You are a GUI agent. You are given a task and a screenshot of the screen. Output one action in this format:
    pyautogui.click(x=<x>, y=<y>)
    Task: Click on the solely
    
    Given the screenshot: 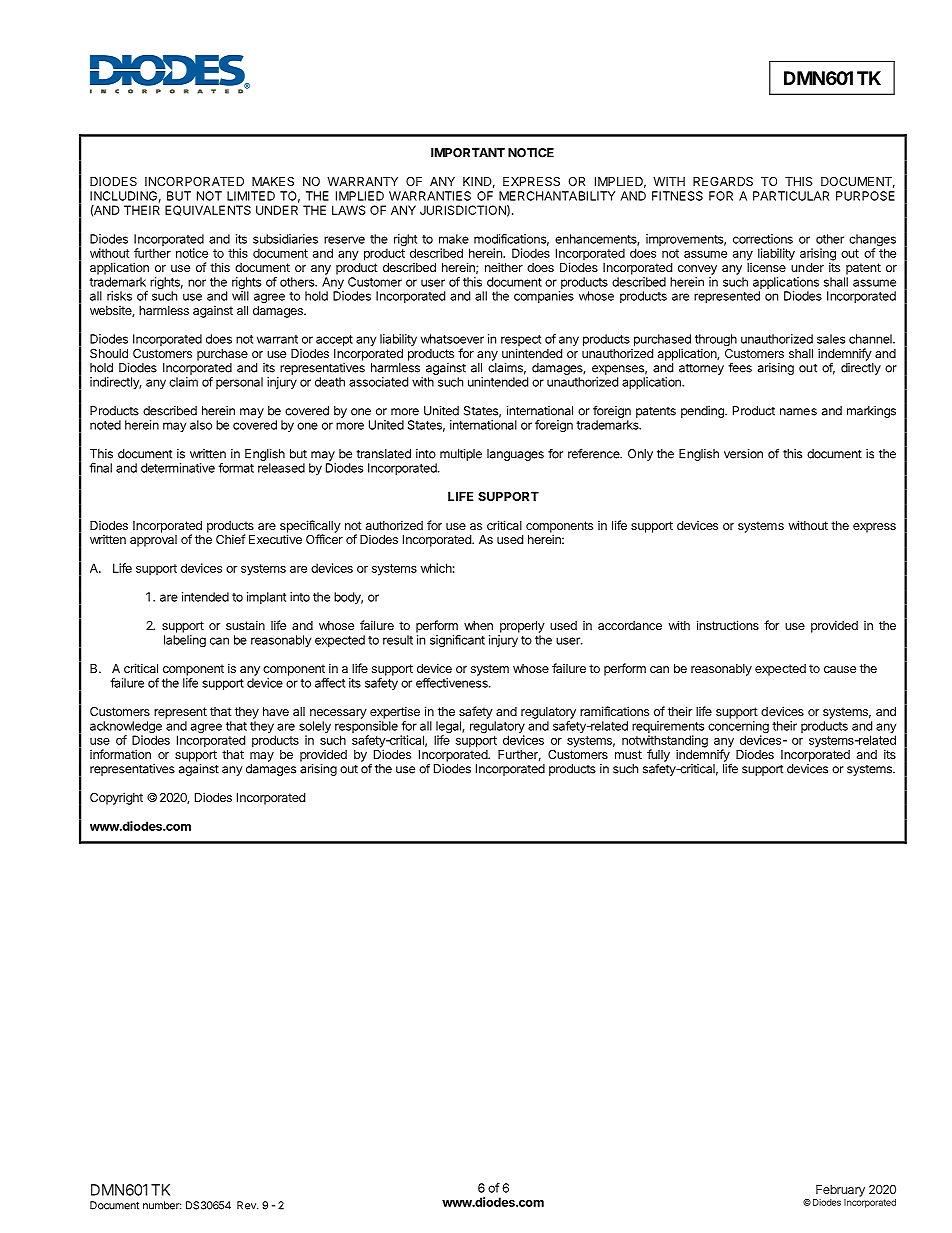 What is the action you would take?
    pyautogui.click(x=315, y=728)
